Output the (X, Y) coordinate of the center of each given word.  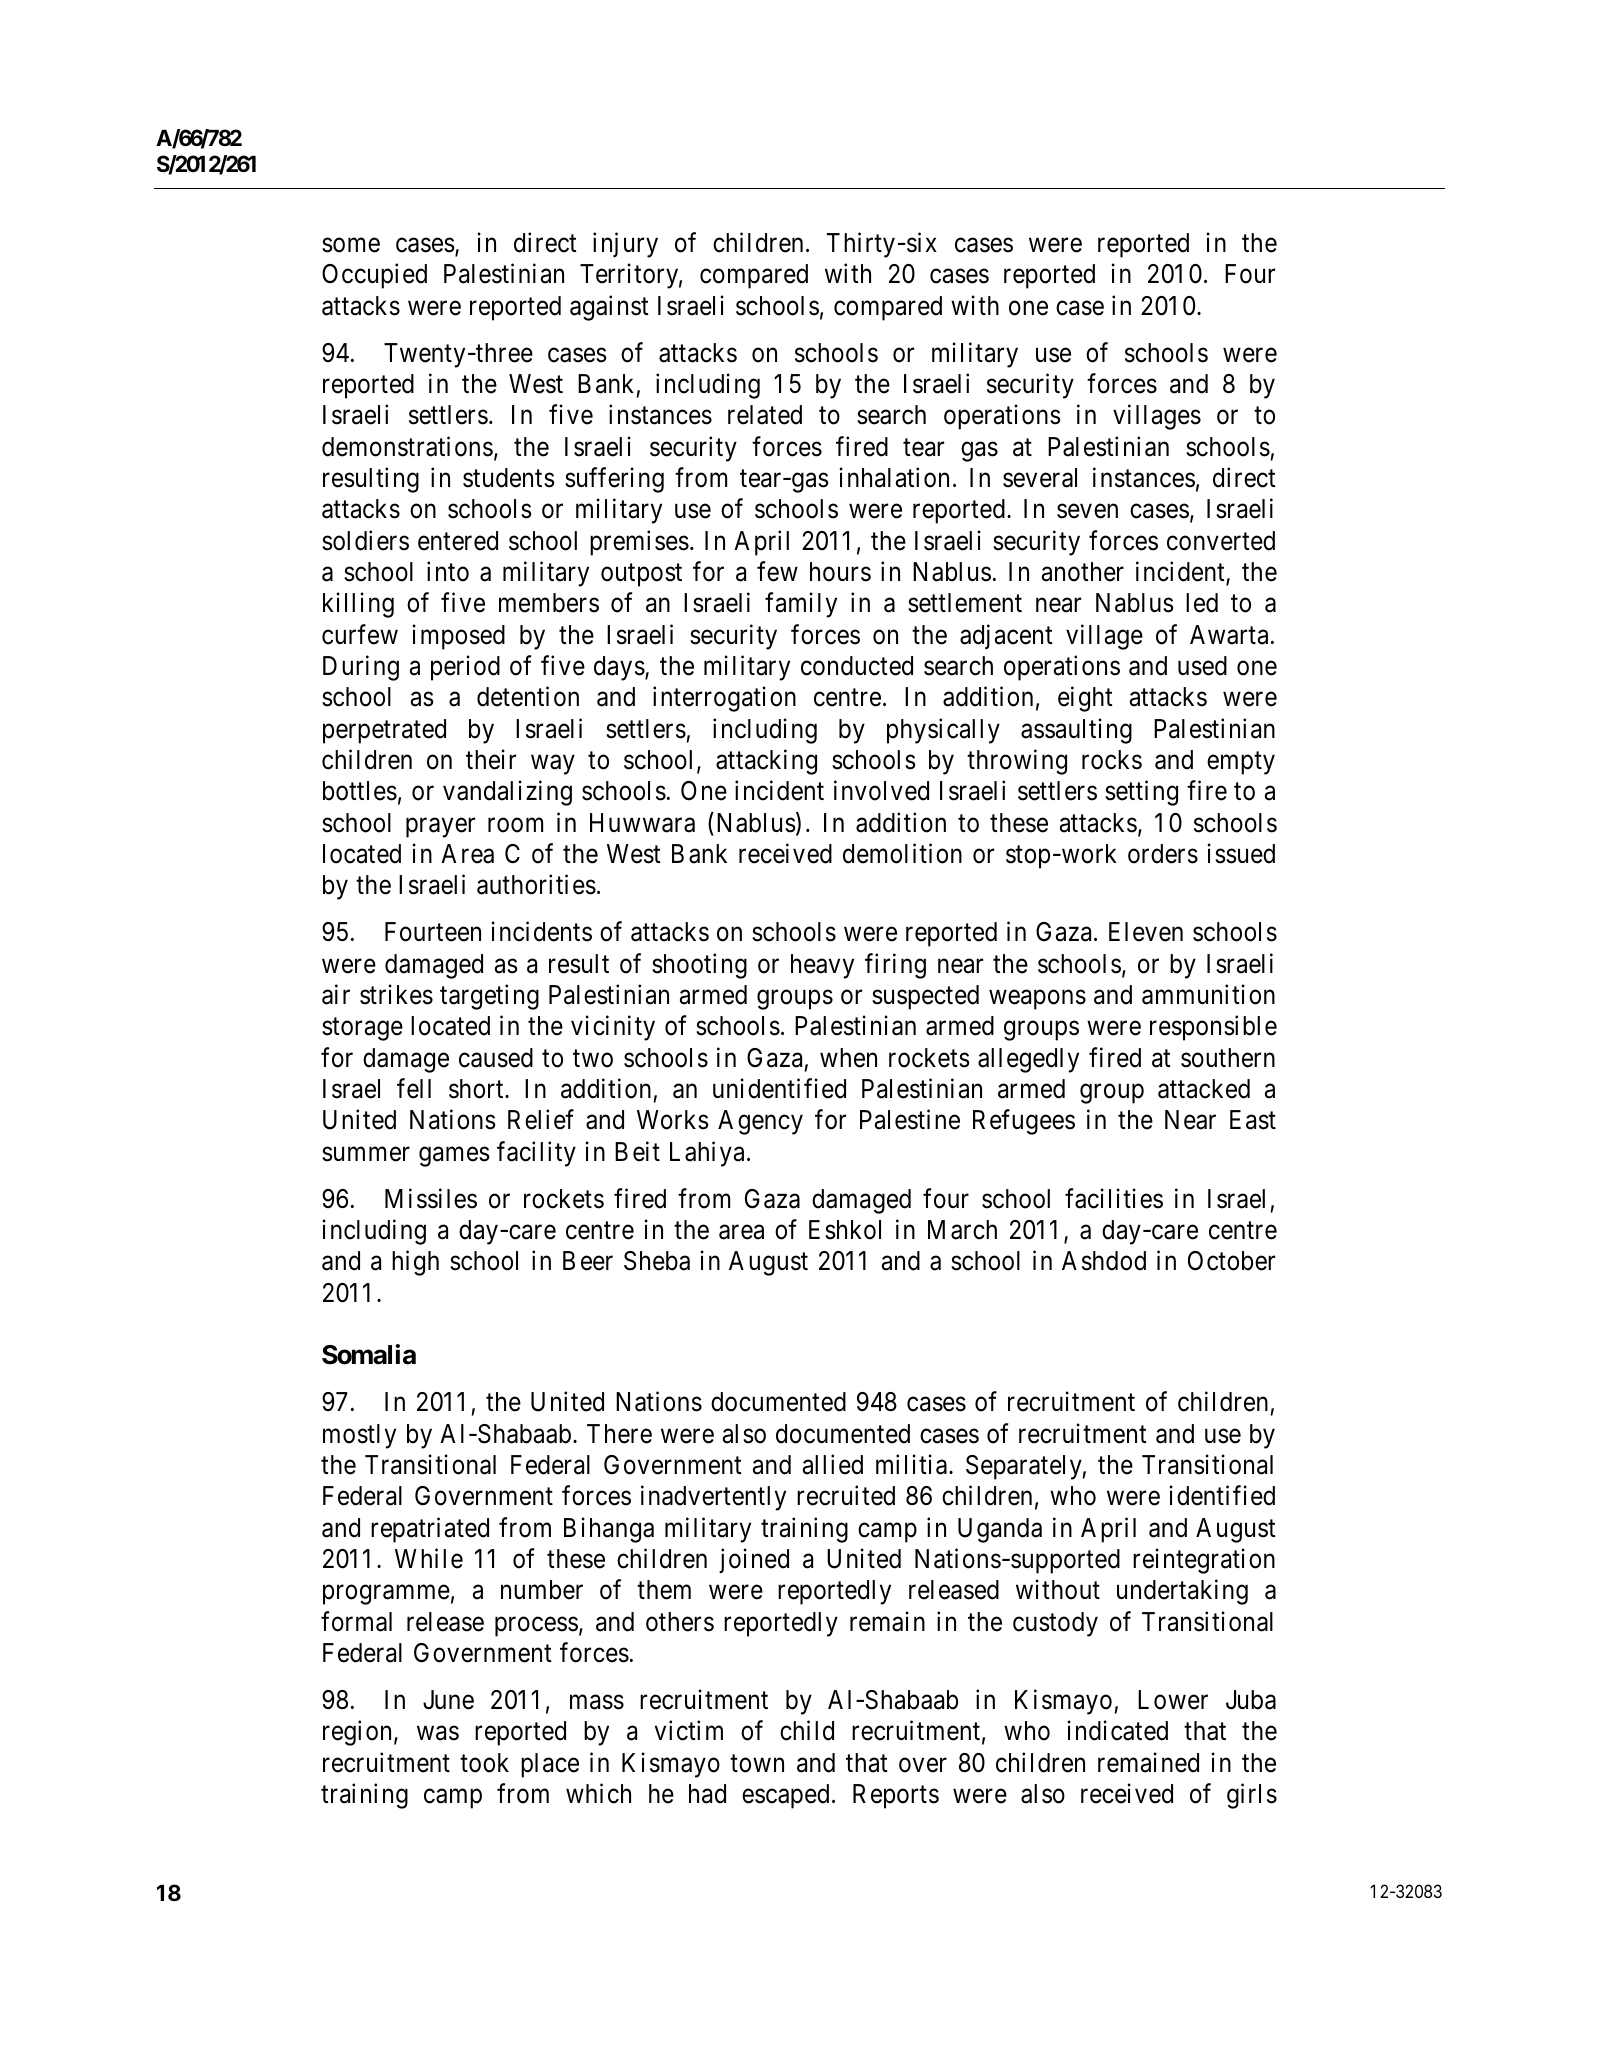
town (757, 1764)
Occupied (374, 276)
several (1040, 478)
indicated (1118, 1731)
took (484, 1763)
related (765, 415)
